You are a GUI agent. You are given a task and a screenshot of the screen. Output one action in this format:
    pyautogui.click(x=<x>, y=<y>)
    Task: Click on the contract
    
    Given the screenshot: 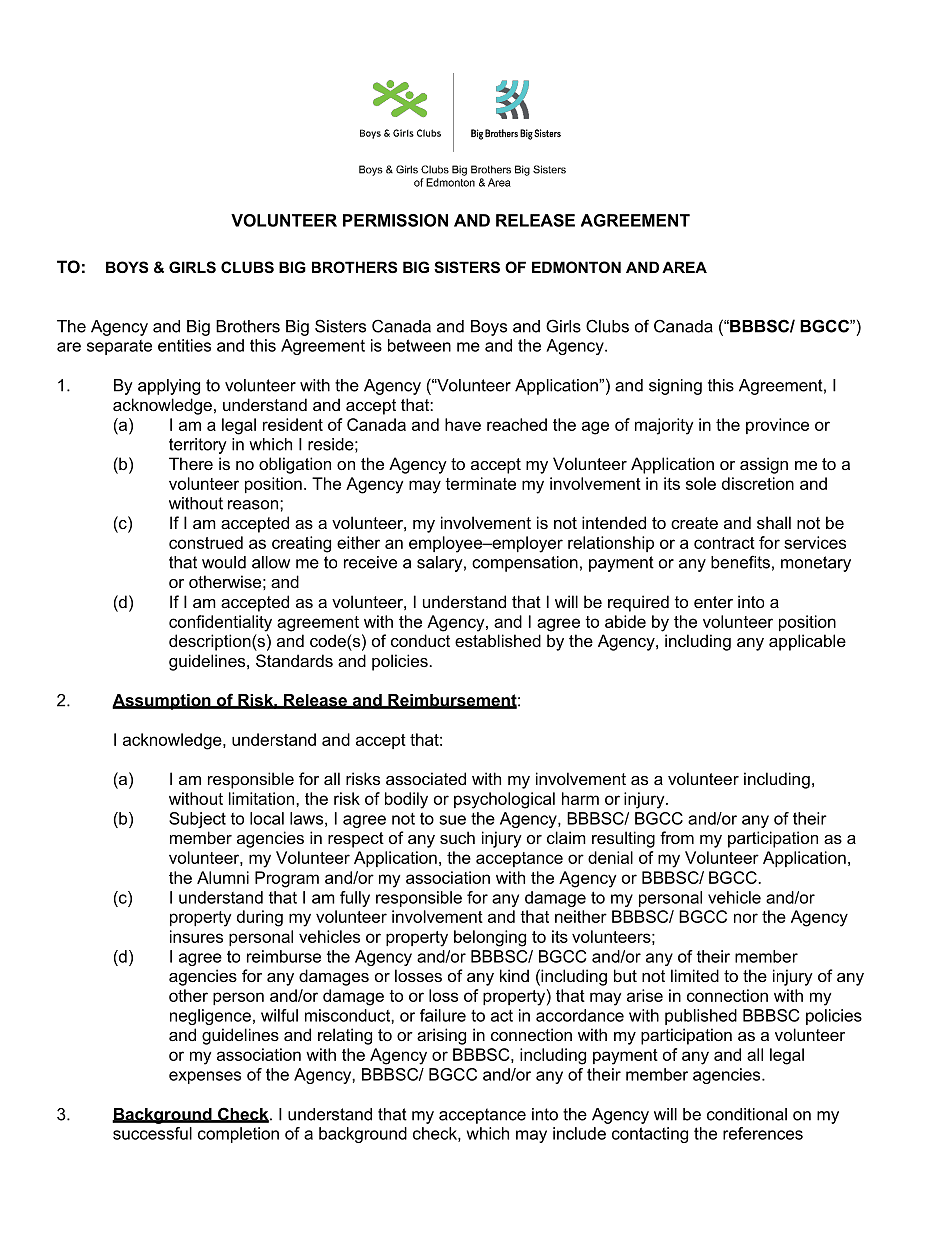 What is the action you would take?
    pyautogui.click(x=724, y=543)
